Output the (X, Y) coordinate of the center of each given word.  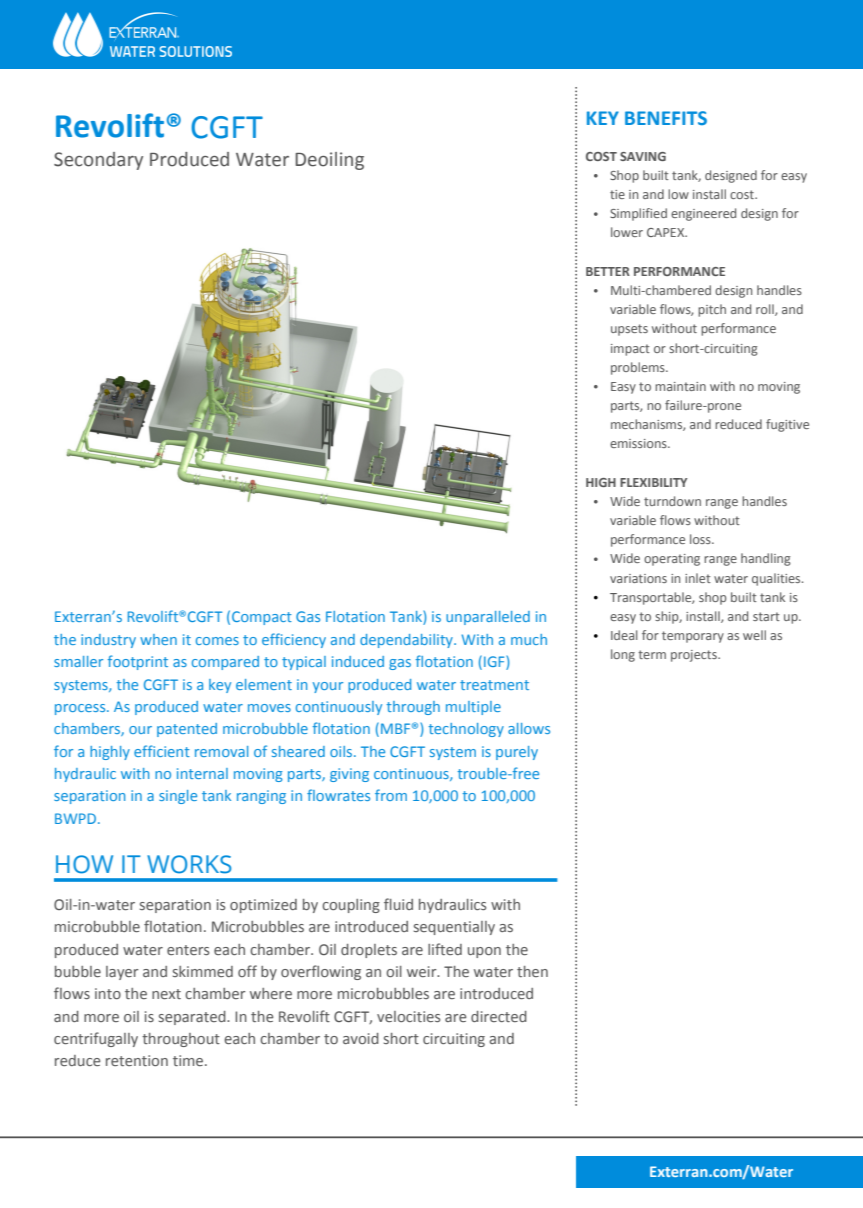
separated (193, 1018)
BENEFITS (666, 118)
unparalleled (488, 618)
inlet (698, 578)
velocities (408, 1016)
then (532, 971)
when (158, 639)
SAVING (643, 156)
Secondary (98, 161)
